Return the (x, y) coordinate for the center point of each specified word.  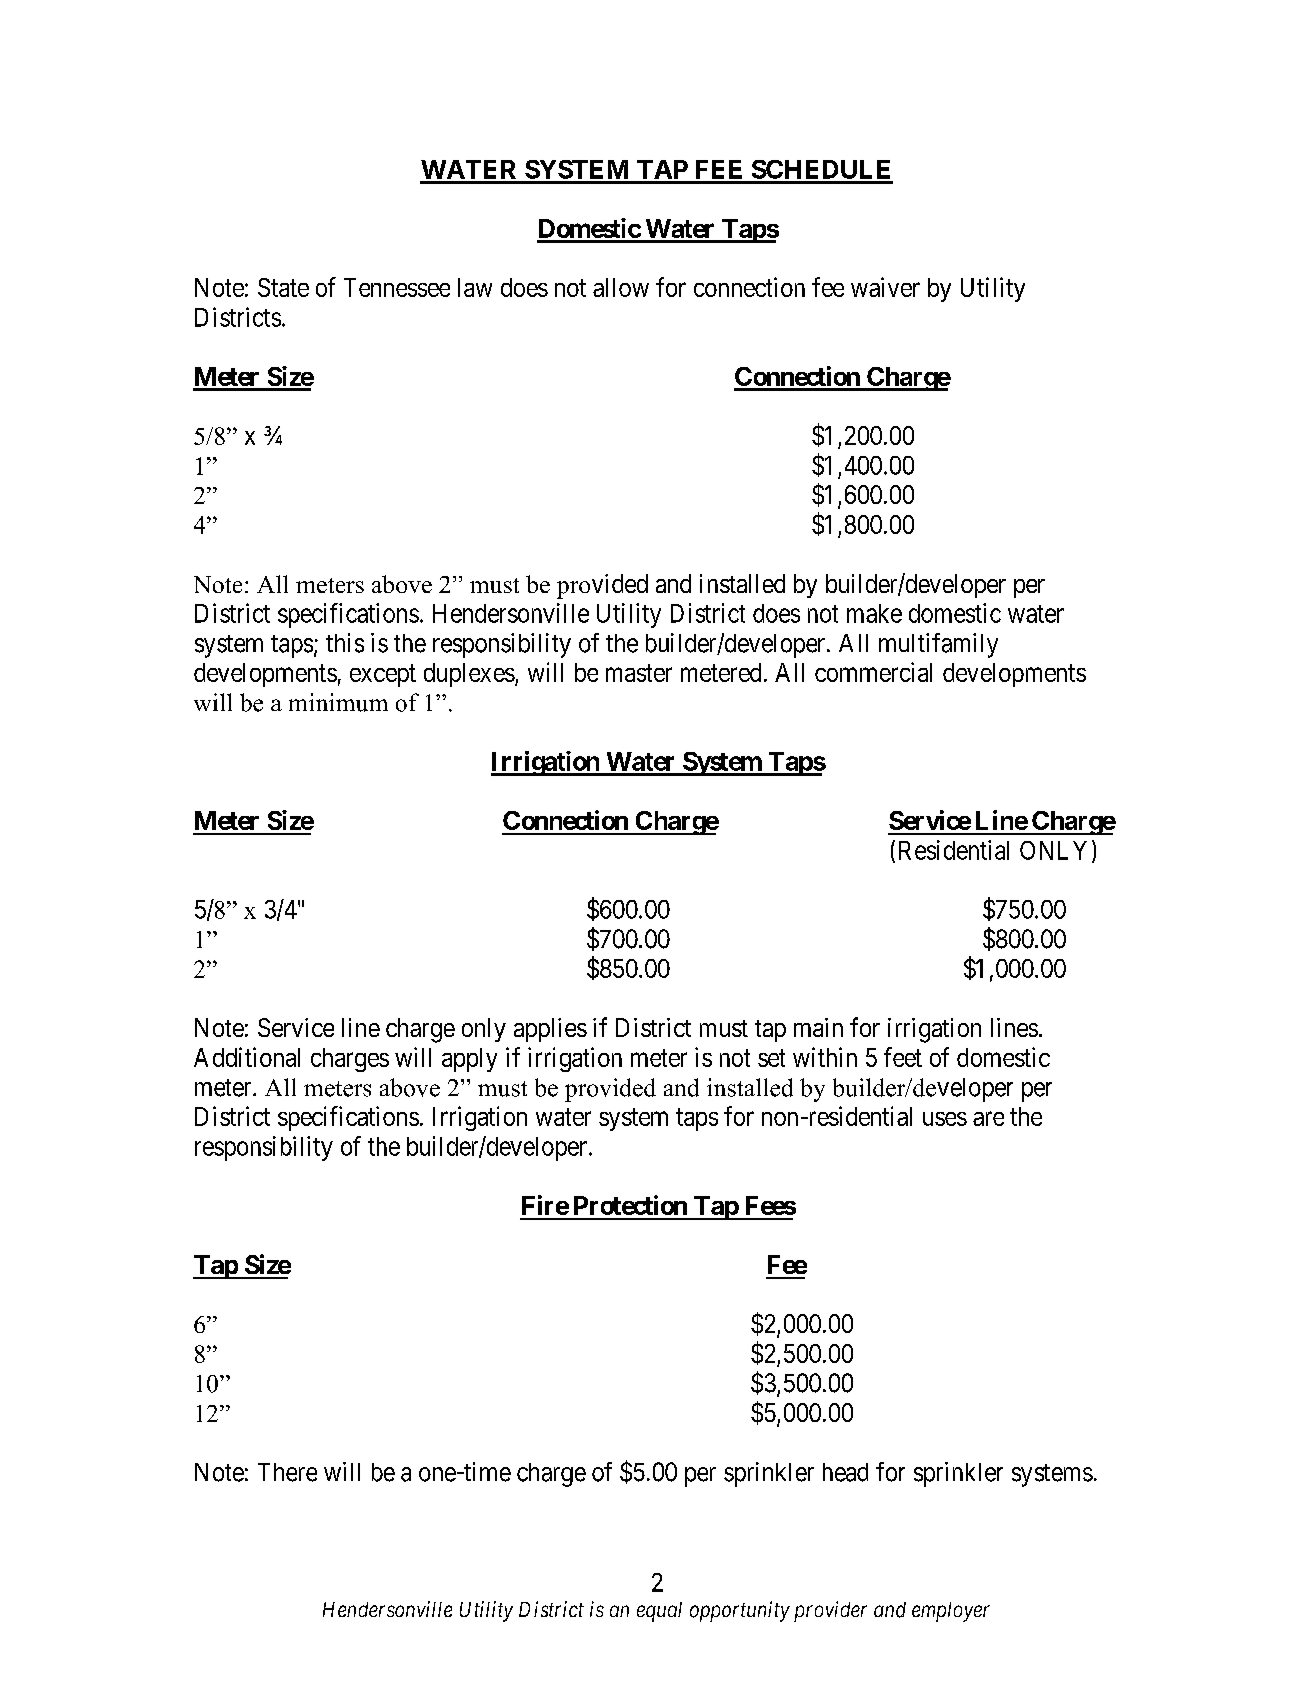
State (283, 287)
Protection (630, 1205)
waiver (885, 287)
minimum (338, 702)
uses (945, 1119)
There (287, 1472)
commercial (873, 672)
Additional (247, 1057)
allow (621, 287)
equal (659, 1612)
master (639, 673)
